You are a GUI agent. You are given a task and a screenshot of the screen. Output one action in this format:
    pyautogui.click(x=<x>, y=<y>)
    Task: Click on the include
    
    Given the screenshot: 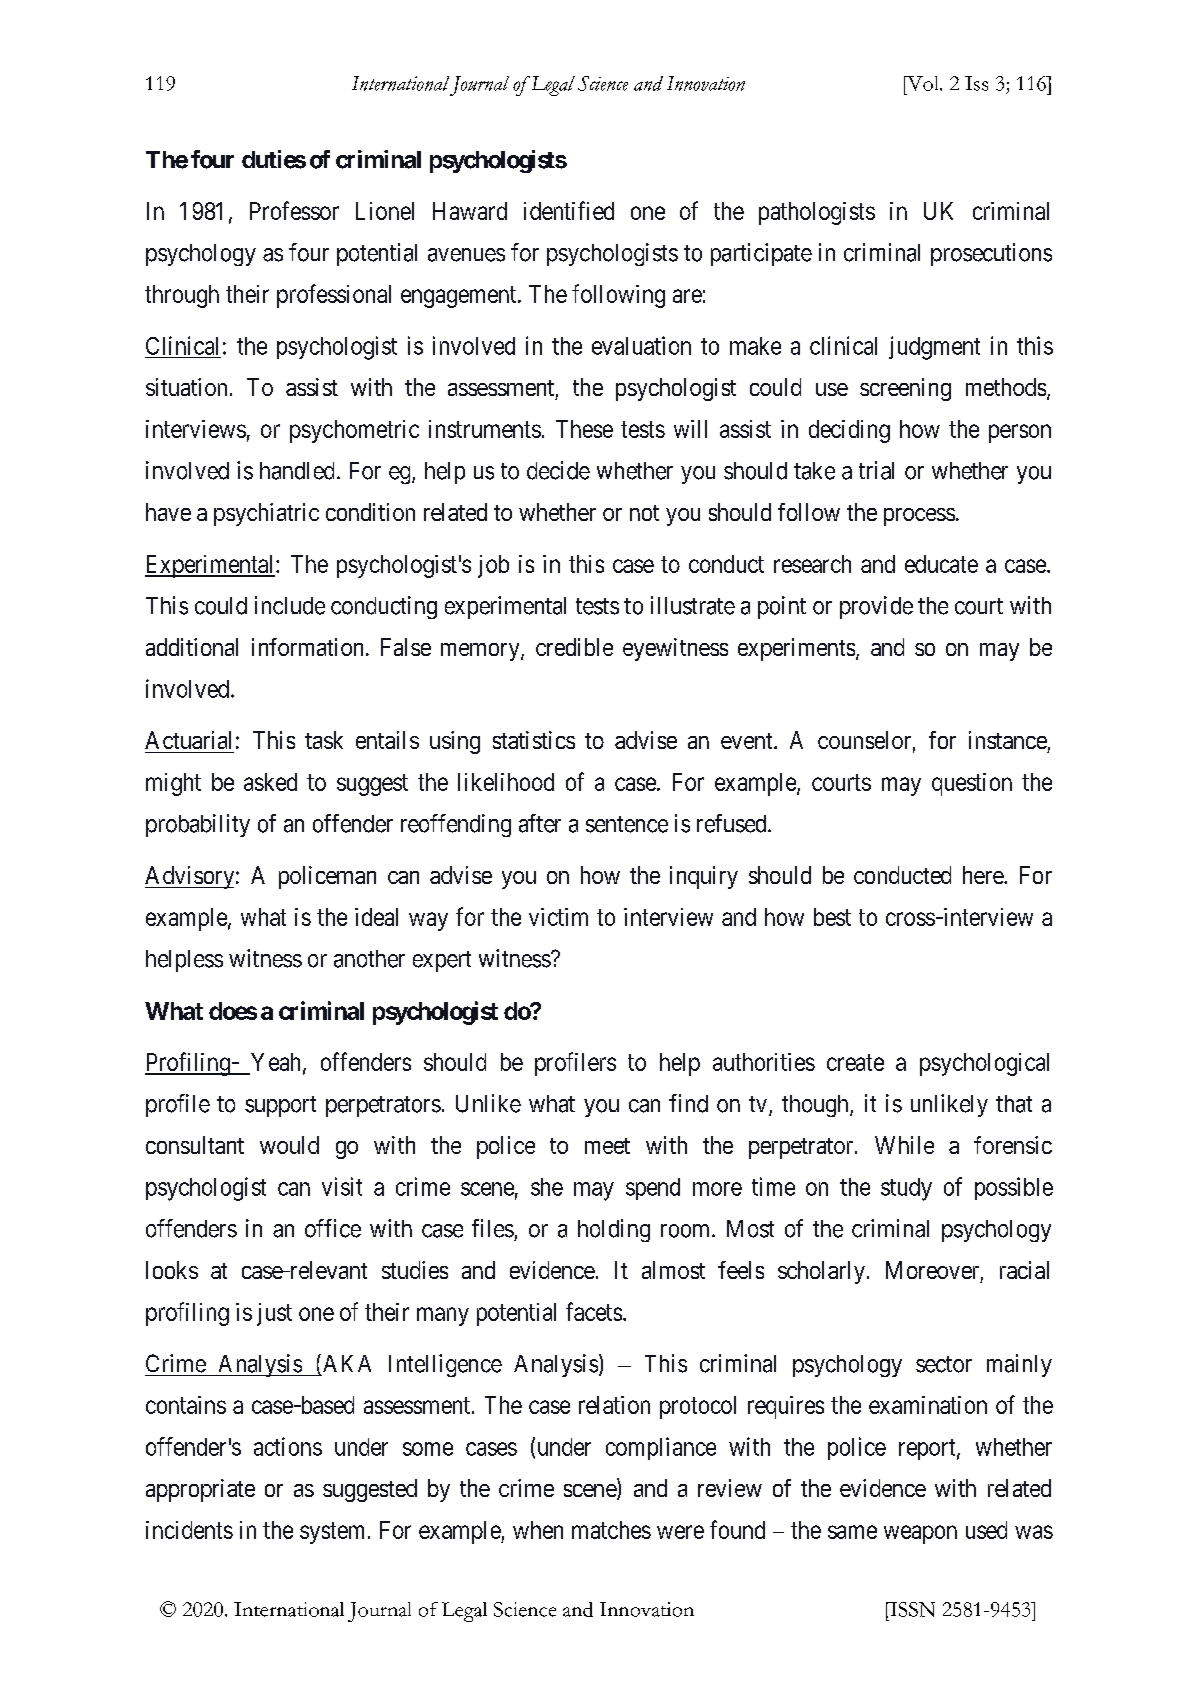 What is the action you would take?
    pyautogui.click(x=290, y=605)
